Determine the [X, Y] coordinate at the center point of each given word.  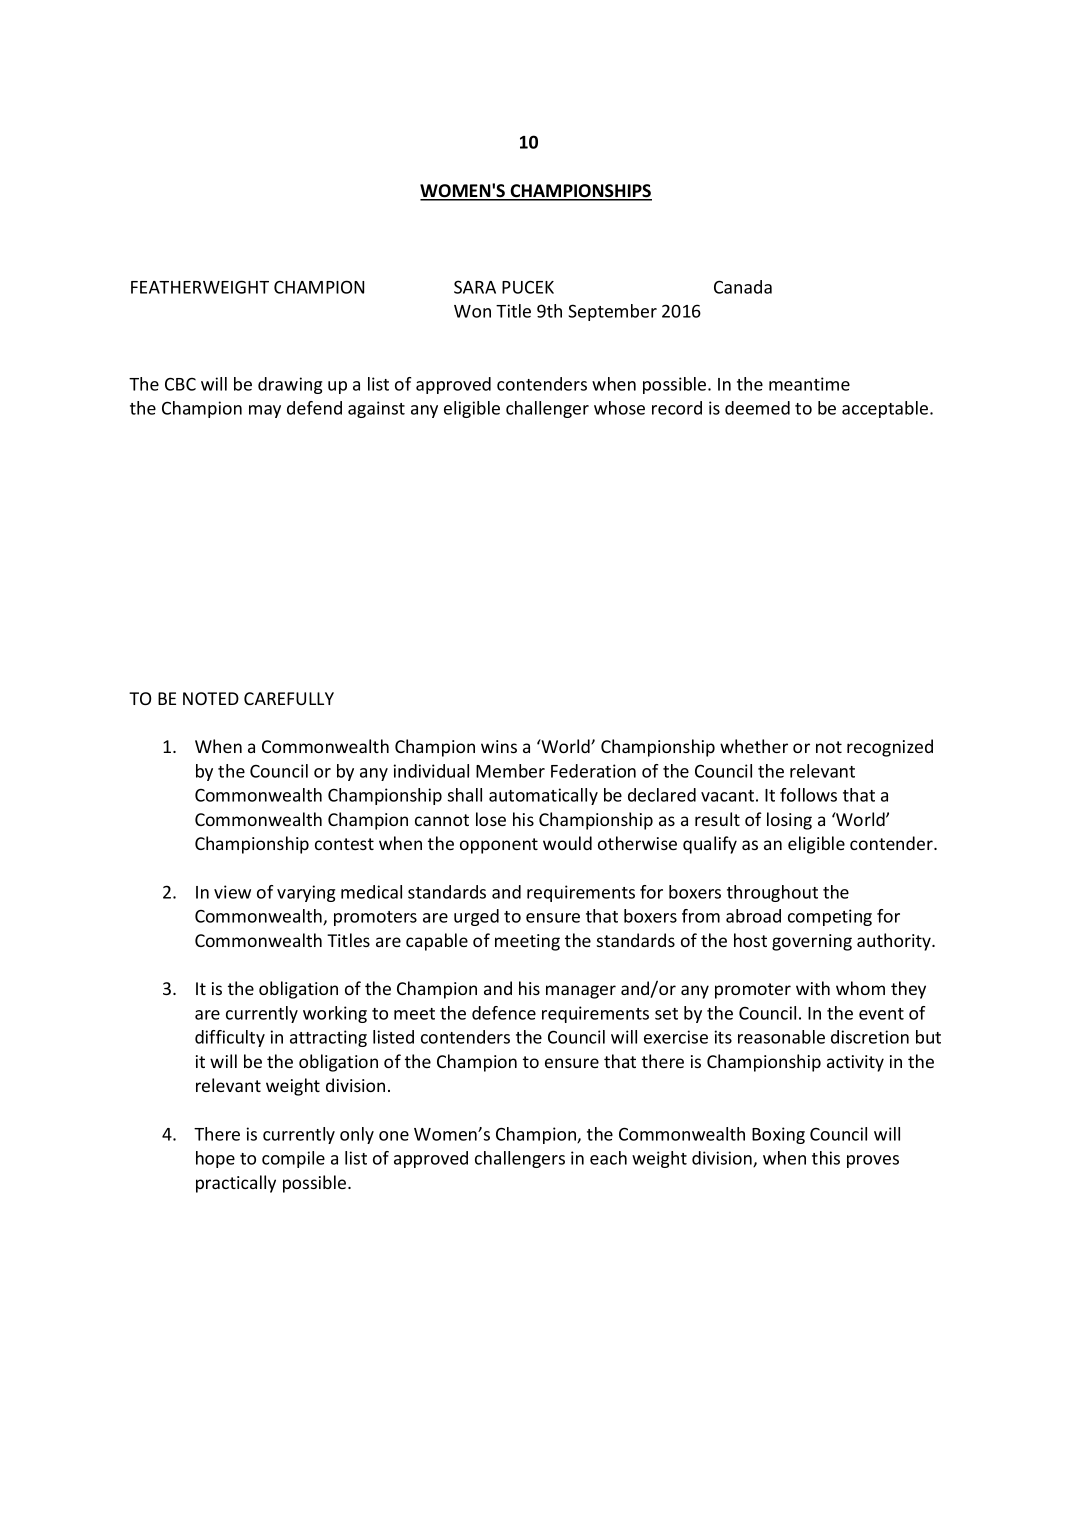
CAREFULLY [289, 698]
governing [812, 942]
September [612, 312]
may [265, 411]
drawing [290, 385]
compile [293, 1159]
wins [499, 746]
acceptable [886, 409]
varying [306, 893]
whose [619, 408]
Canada [743, 287]
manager [581, 992]
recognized [890, 748]
